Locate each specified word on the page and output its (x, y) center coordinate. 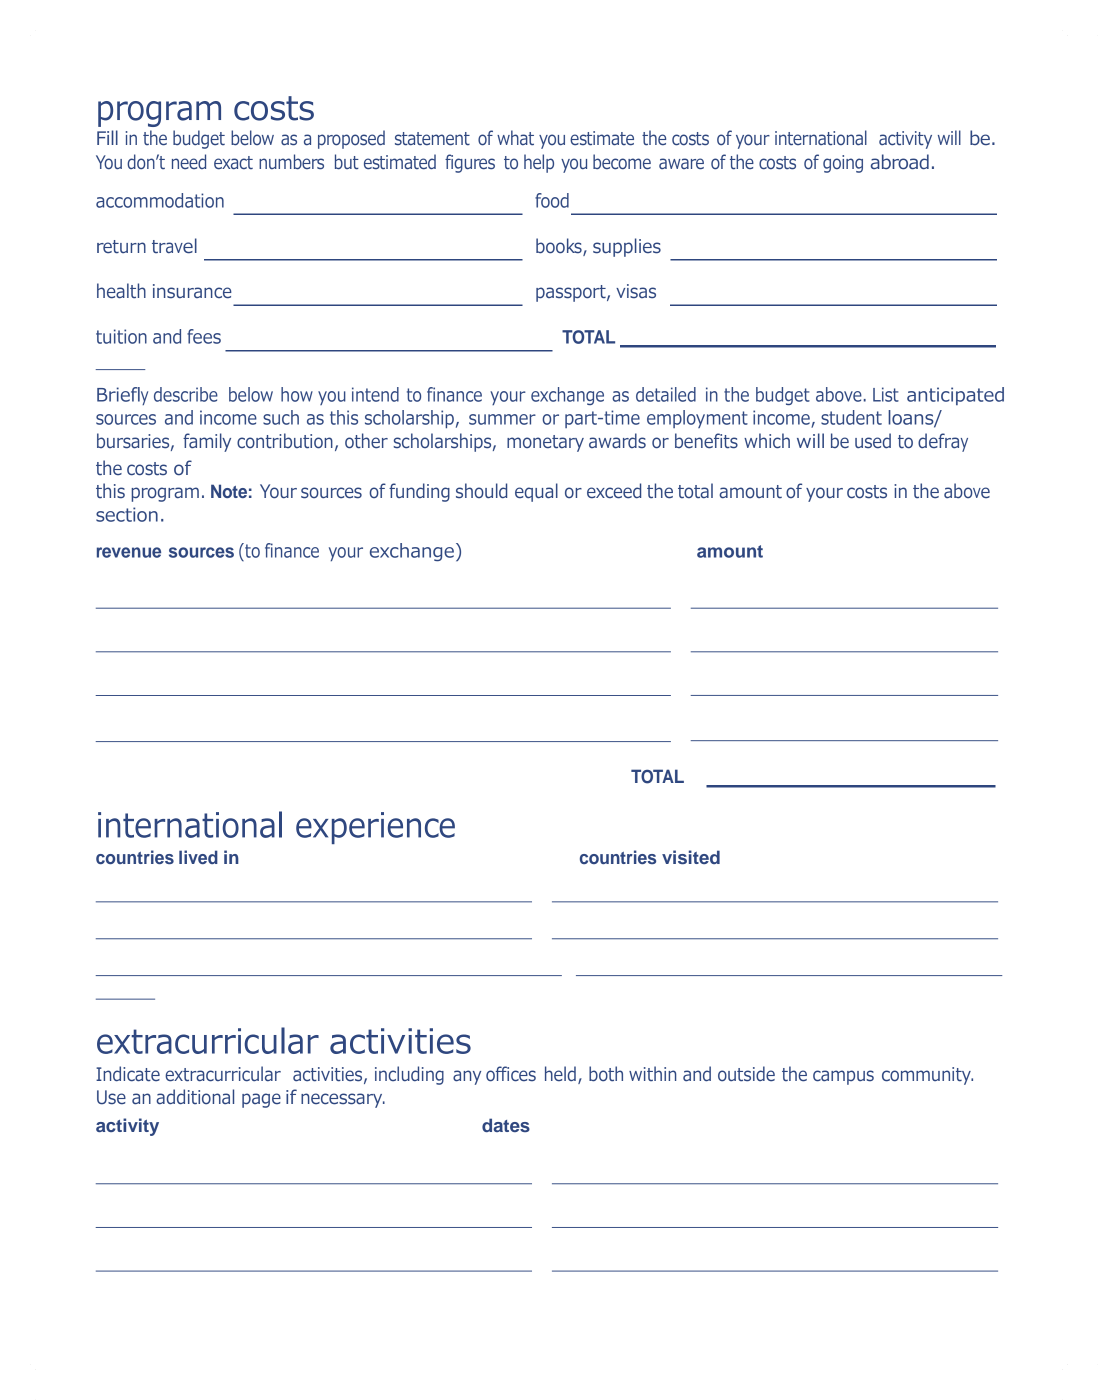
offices (511, 1074)
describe (186, 394)
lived (198, 857)
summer (502, 419)
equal (536, 492)
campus (843, 1077)
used (873, 441)
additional (195, 1097)
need (189, 162)
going (843, 164)
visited (691, 857)
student (851, 417)
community (927, 1076)
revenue (129, 552)
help (539, 163)
